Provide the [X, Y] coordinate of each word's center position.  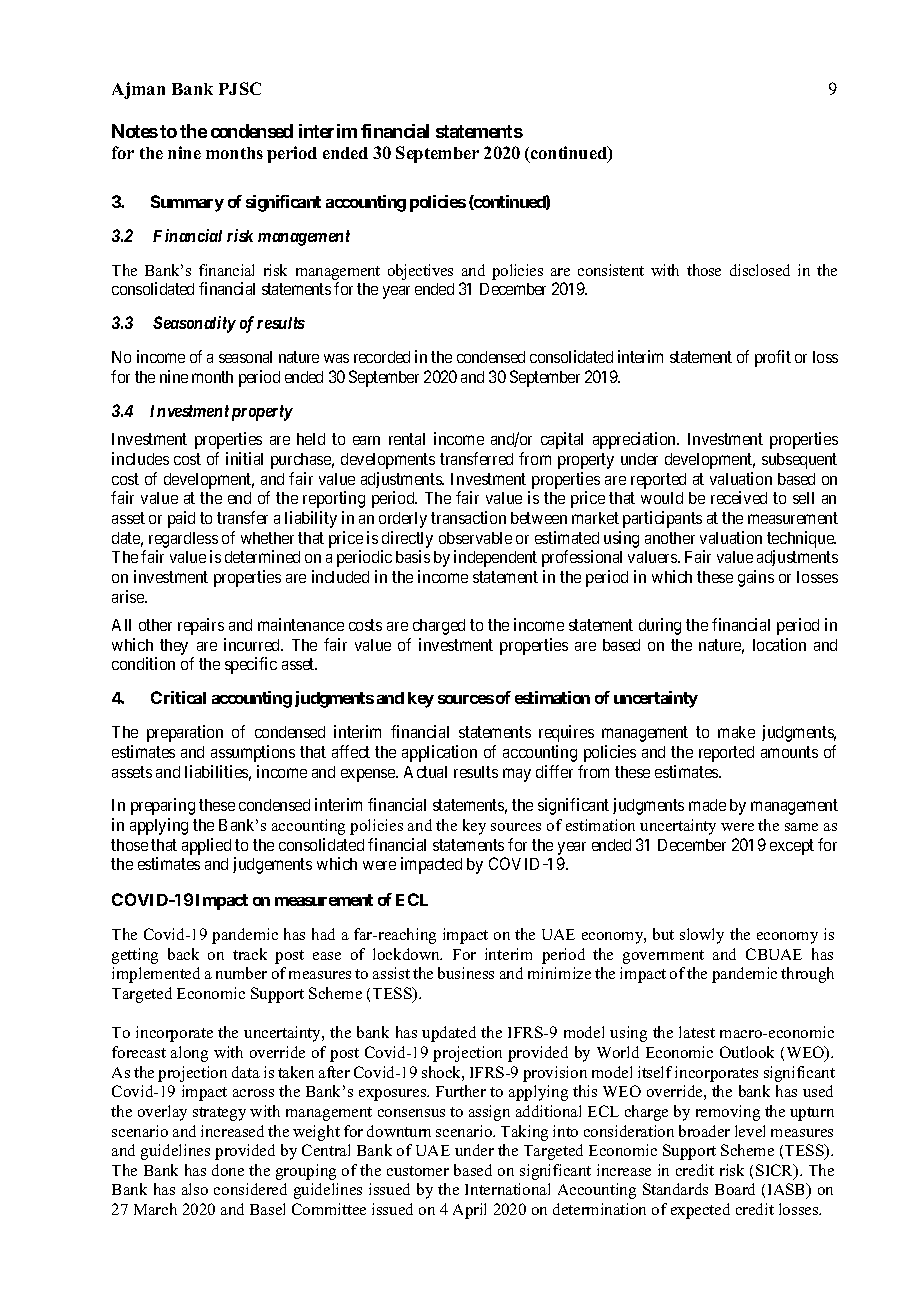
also [195, 1189]
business [466, 973]
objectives [420, 272]
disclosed [760, 270]
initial [244, 458]
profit [773, 358]
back [183, 954]
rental [407, 439]
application [439, 753]
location [779, 644]
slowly [702, 936]
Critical [178, 697]
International [507, 1189]
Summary [187, 203]
